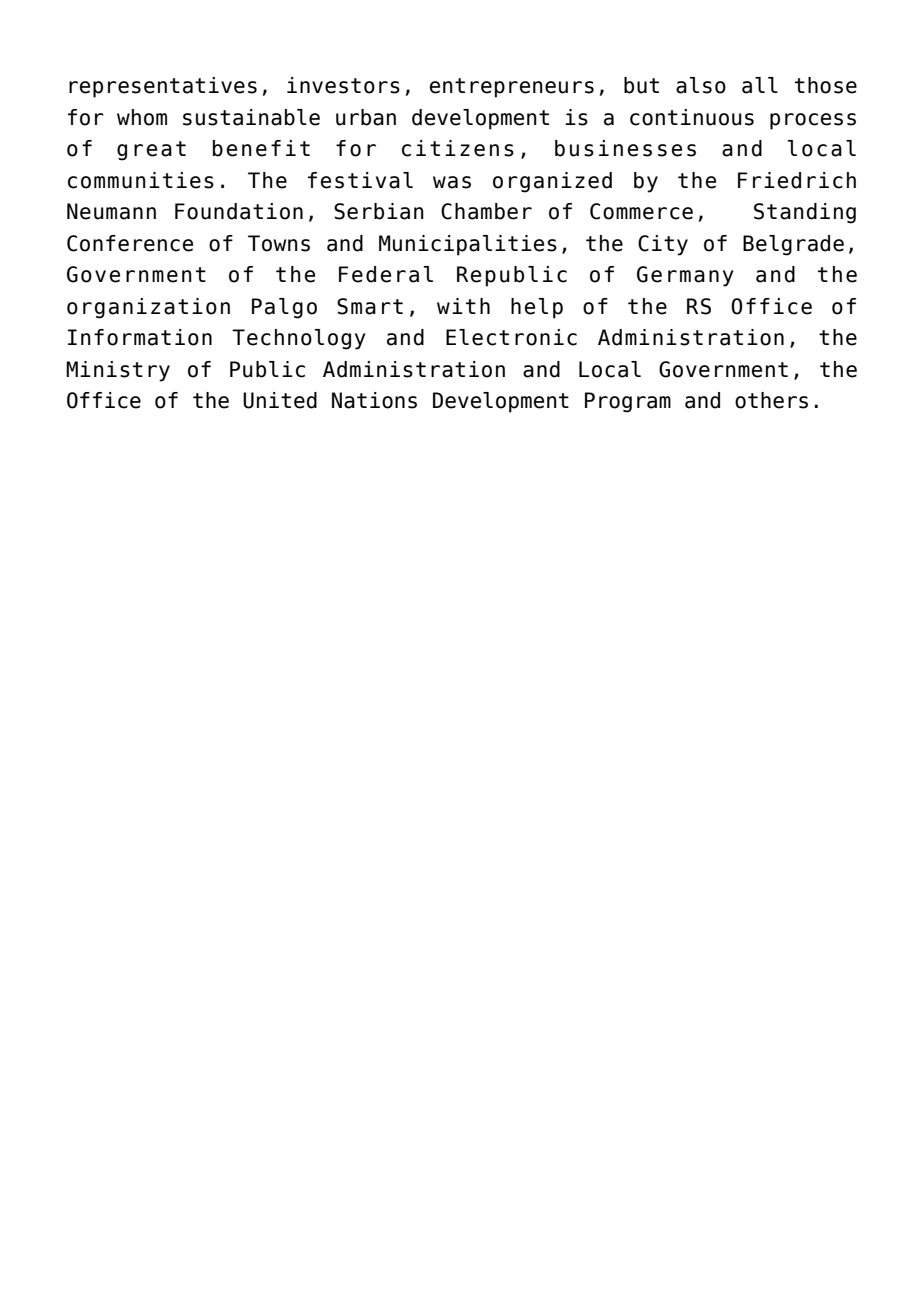 The width and height of the image is (924, 1308). What do you see at coordinates (468, 245) in the image?
I see `Municipalities` at bounding box center [468, 245].
